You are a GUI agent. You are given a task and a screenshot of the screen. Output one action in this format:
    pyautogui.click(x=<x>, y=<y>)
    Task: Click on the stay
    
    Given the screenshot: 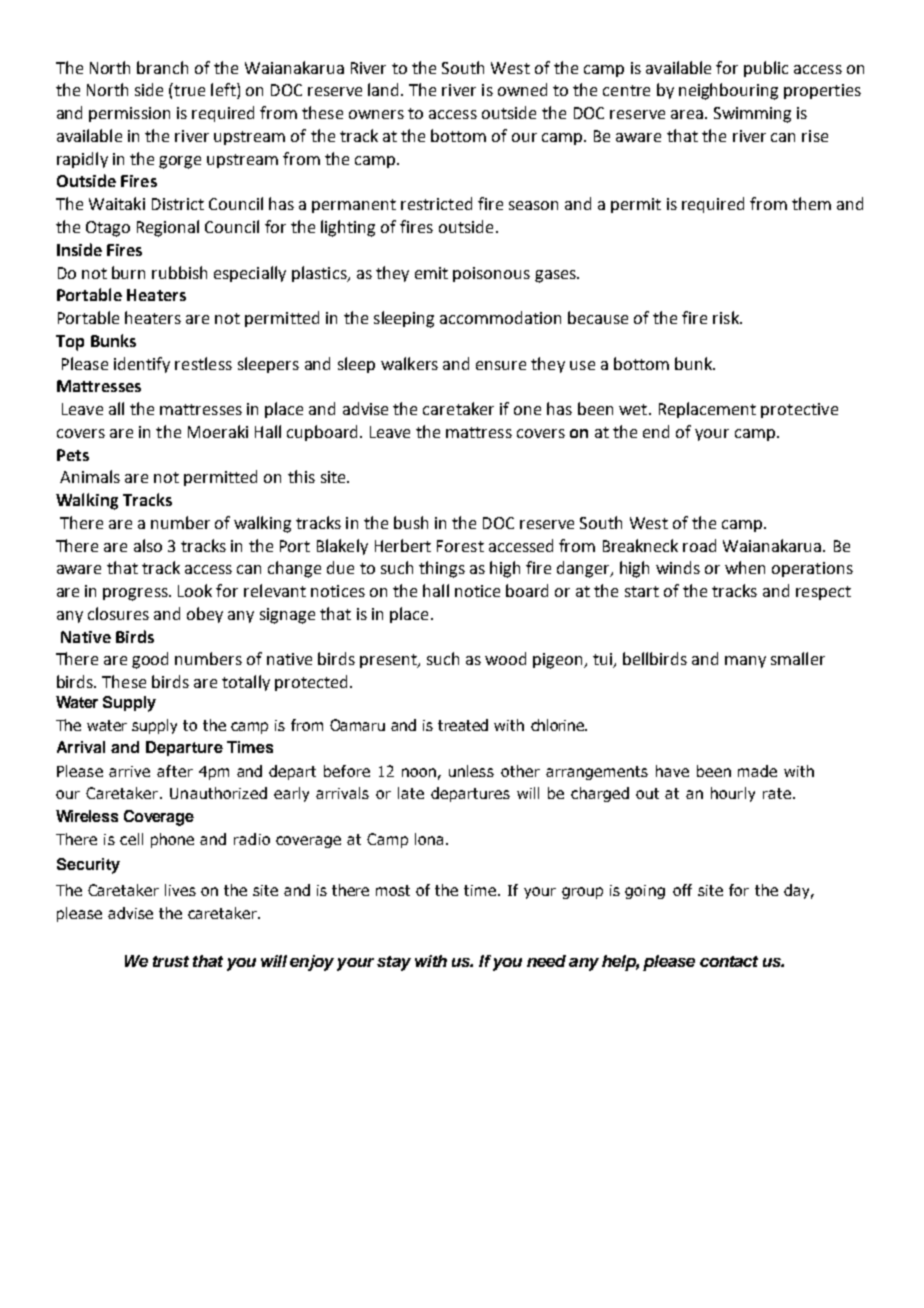 What is the action you would take?
    pyautogui.click(x=394, y=963)
